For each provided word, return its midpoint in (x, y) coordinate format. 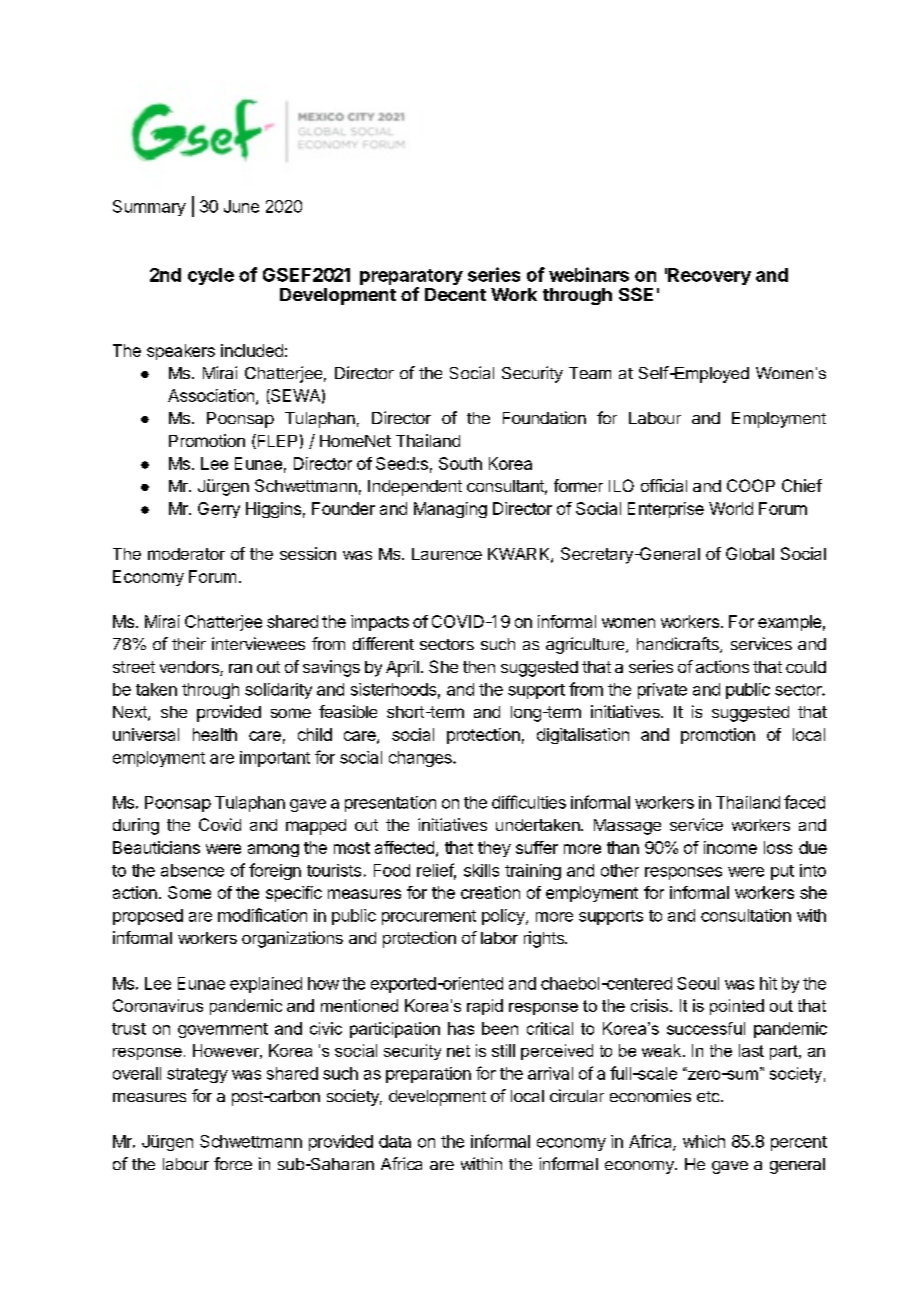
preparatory (411, 278)
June (241, 206)
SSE (636, 294)
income (730, 847)
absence (192, 870)
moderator (186, 554)
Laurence (447, 554)
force (233, 1163)
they (494, 849)
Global (750, 553)
